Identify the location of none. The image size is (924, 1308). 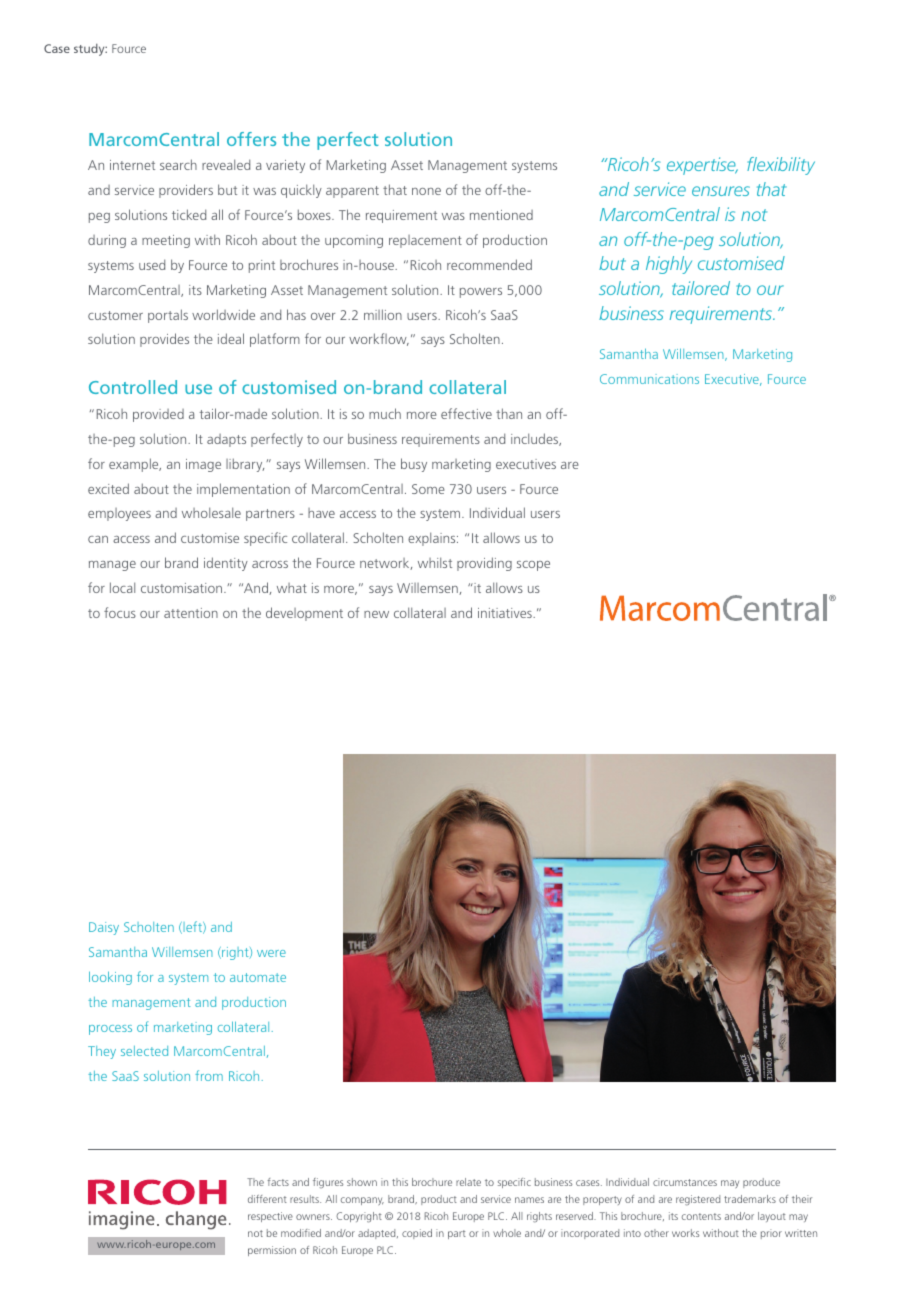
(426, 191).
